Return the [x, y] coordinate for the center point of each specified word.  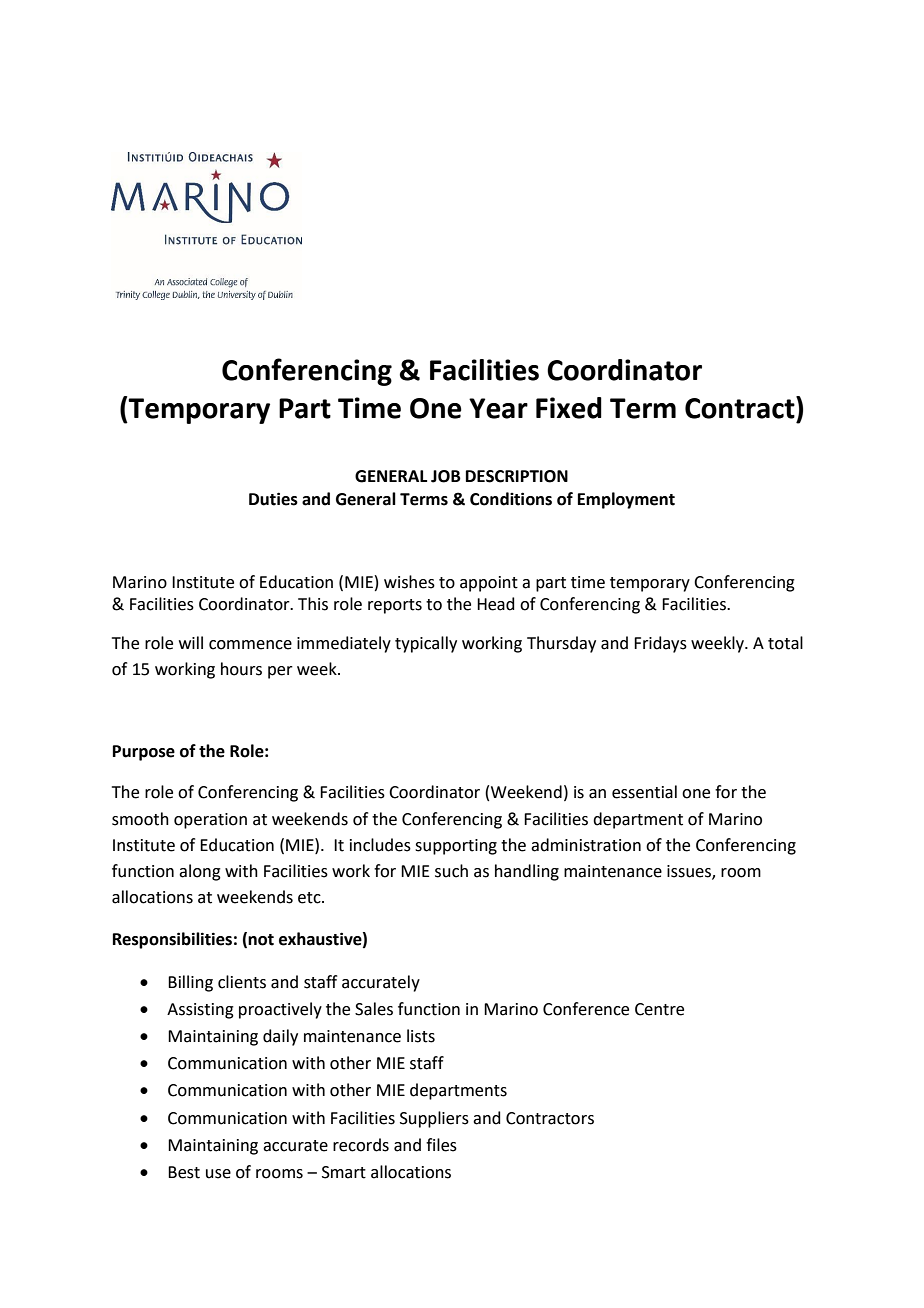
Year [498, 408]
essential [644, 792]
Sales [374, 1009]
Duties [273, 499]
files [441, 1145]
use [218, 1174]
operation [210, 821]
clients [242, 982]
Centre [659, 1009]
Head [496, 604]
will [191, 642]
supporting [456, 847]
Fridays [660, 644]
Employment [626, 500]
